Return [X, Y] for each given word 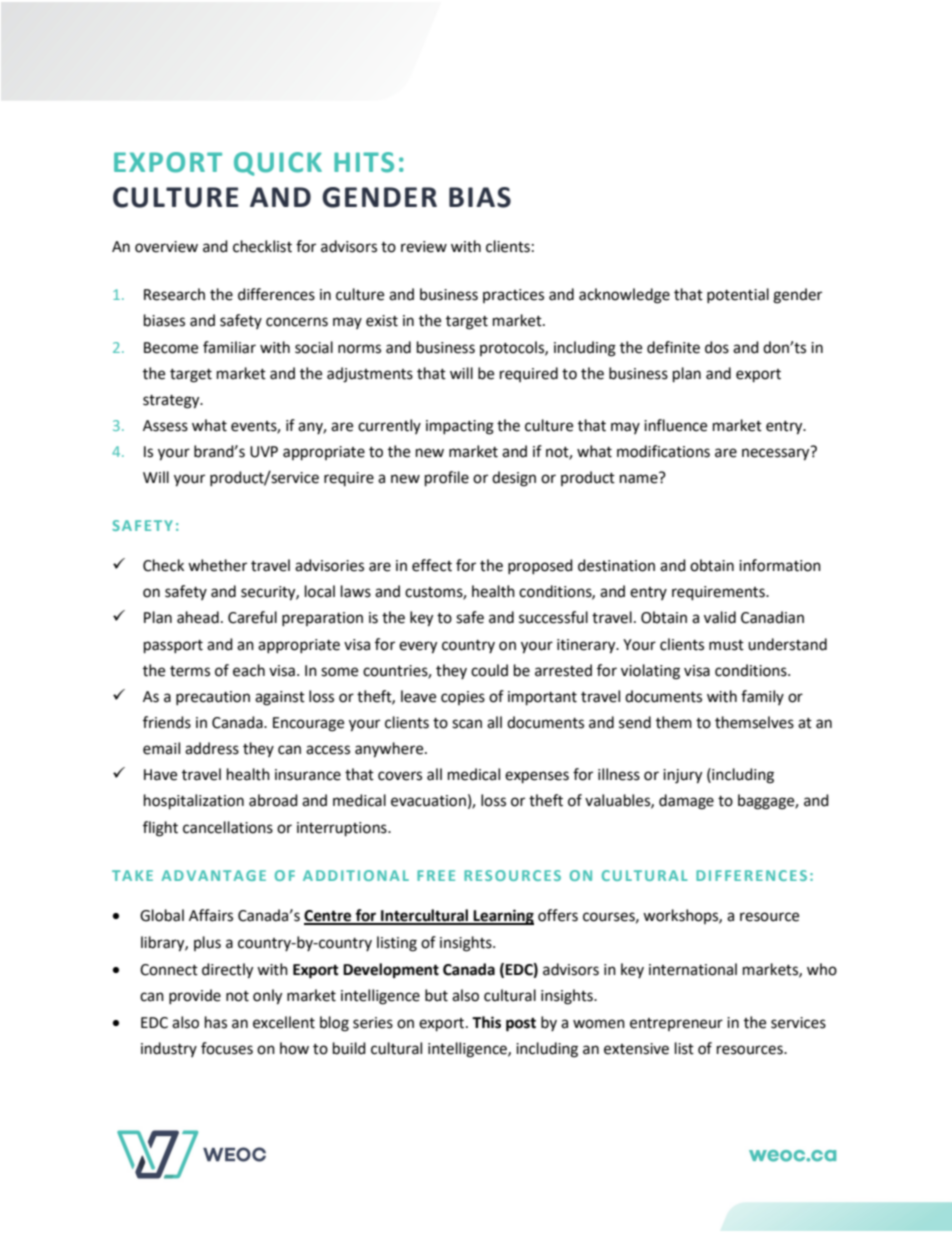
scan [467, 724]
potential [738, 295]
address [212, 748]
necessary [775, 454]
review [424, 247]
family [762, 697]
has [216, 1022]
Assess [165, 426]
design [514, 479]
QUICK [278, 164]
